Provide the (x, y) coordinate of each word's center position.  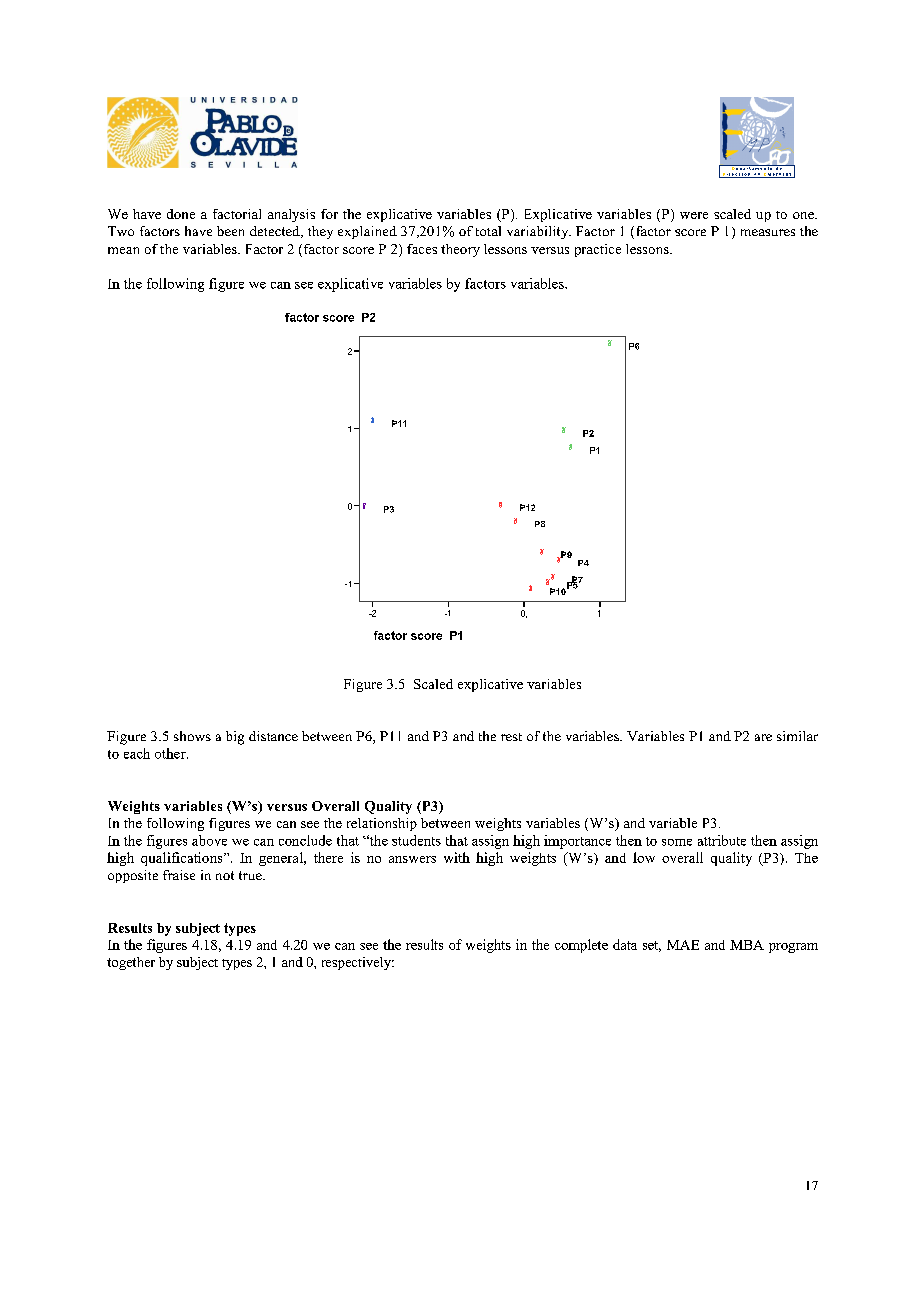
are (763, 737)
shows (192, 736)
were (694, 215)
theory (460, 250)
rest (511, 737)
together (131, 963)
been (230, 231)
